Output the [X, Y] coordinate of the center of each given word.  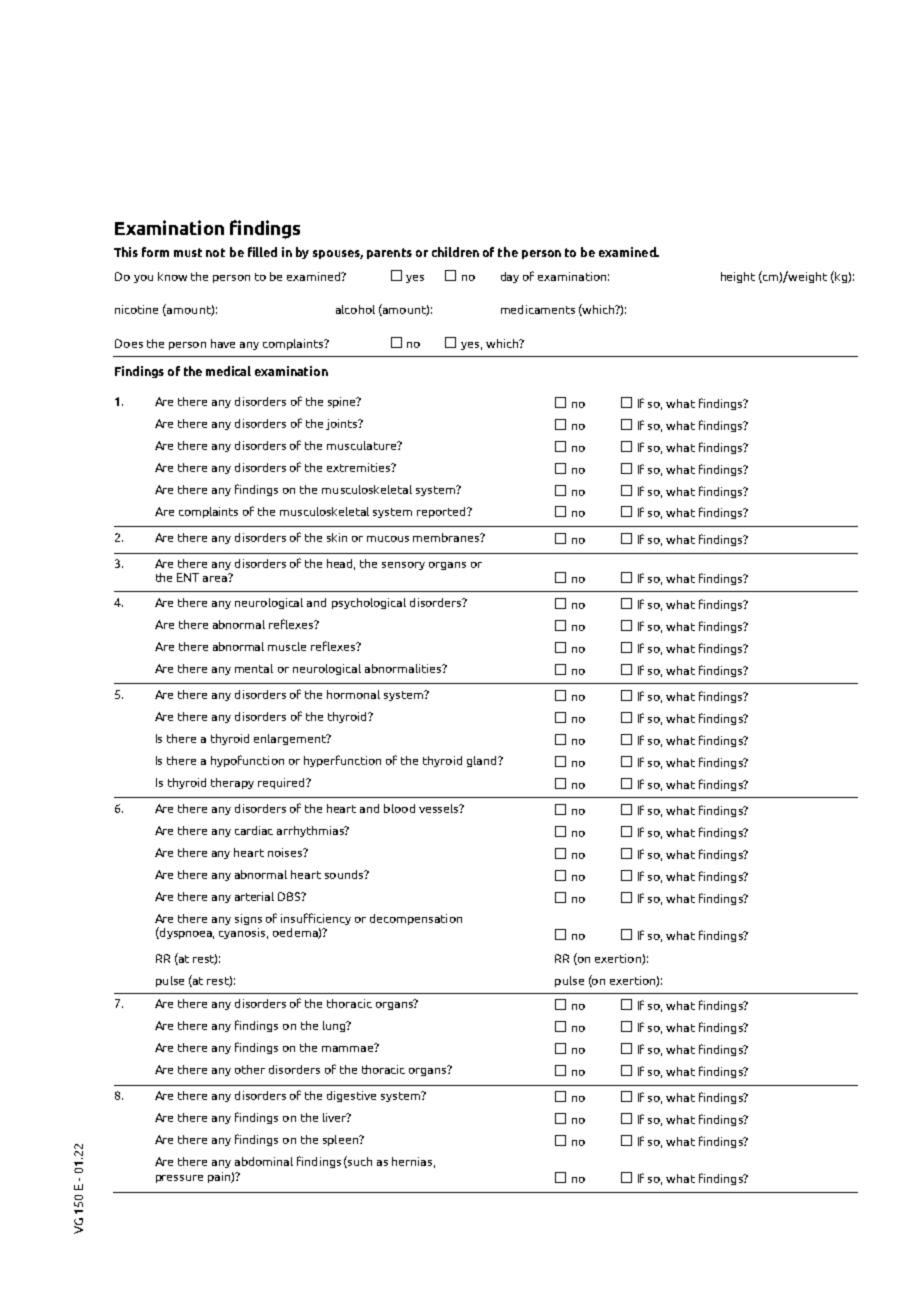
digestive [351, 1096]
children [455, 252]
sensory [403, 566]
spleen [341, 1140]
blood [399, 808]
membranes [447, 537]
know [172, 276]
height [738, 277]
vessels [440, 808]
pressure [179, 1179]
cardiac [254, 830]
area [216, 578]
